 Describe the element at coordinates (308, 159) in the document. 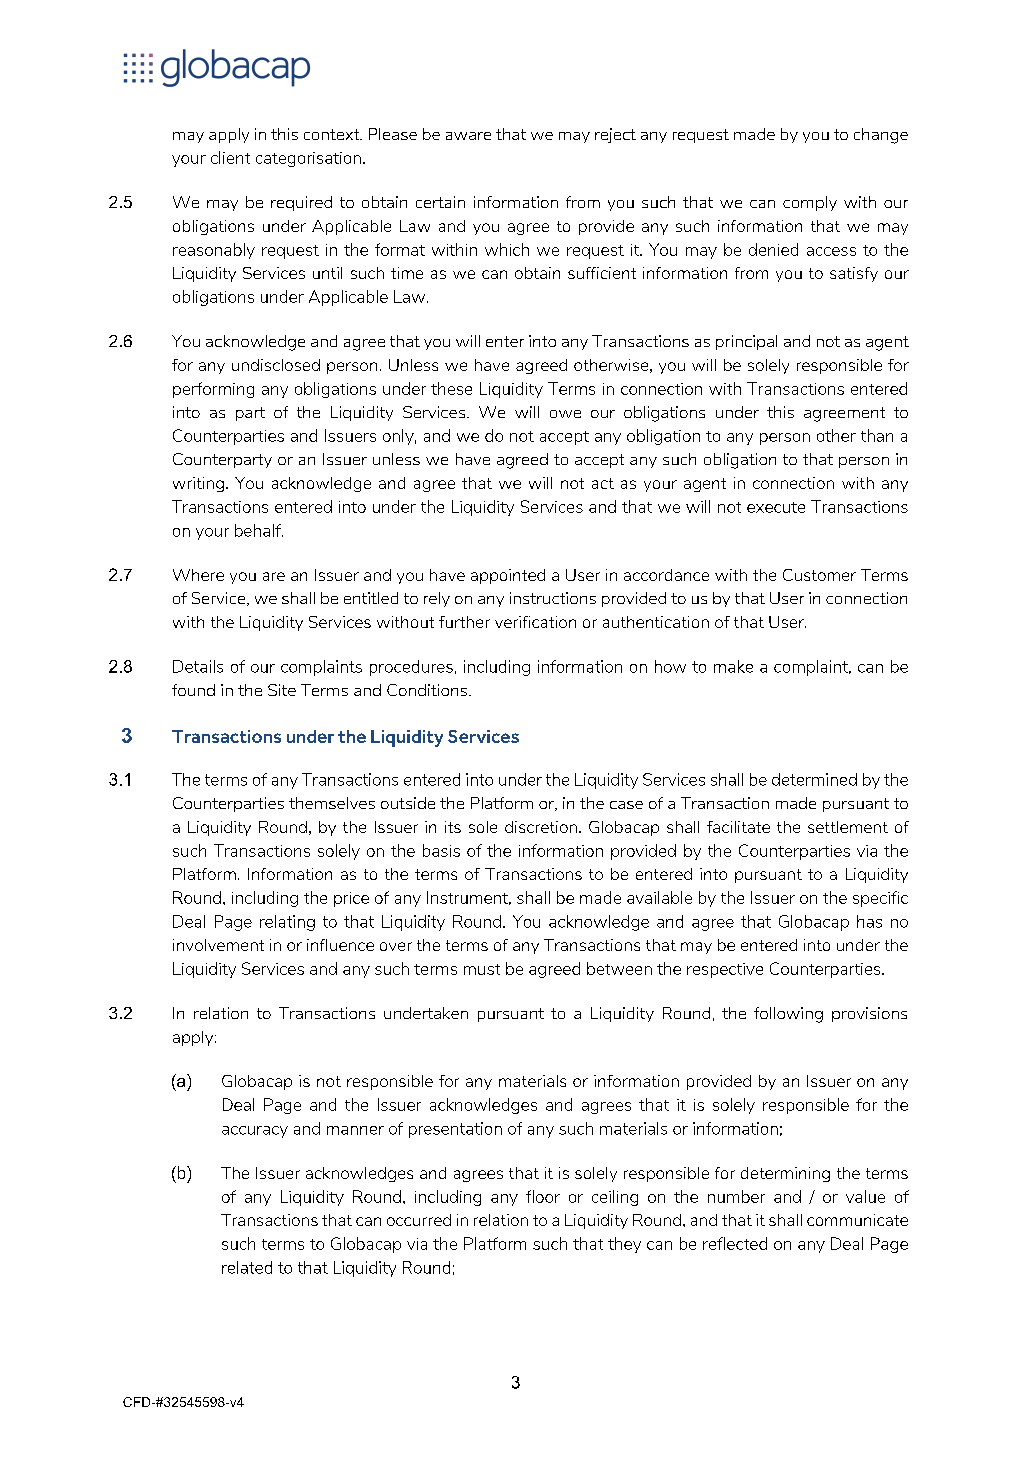

I see `categorisation` at that location.
